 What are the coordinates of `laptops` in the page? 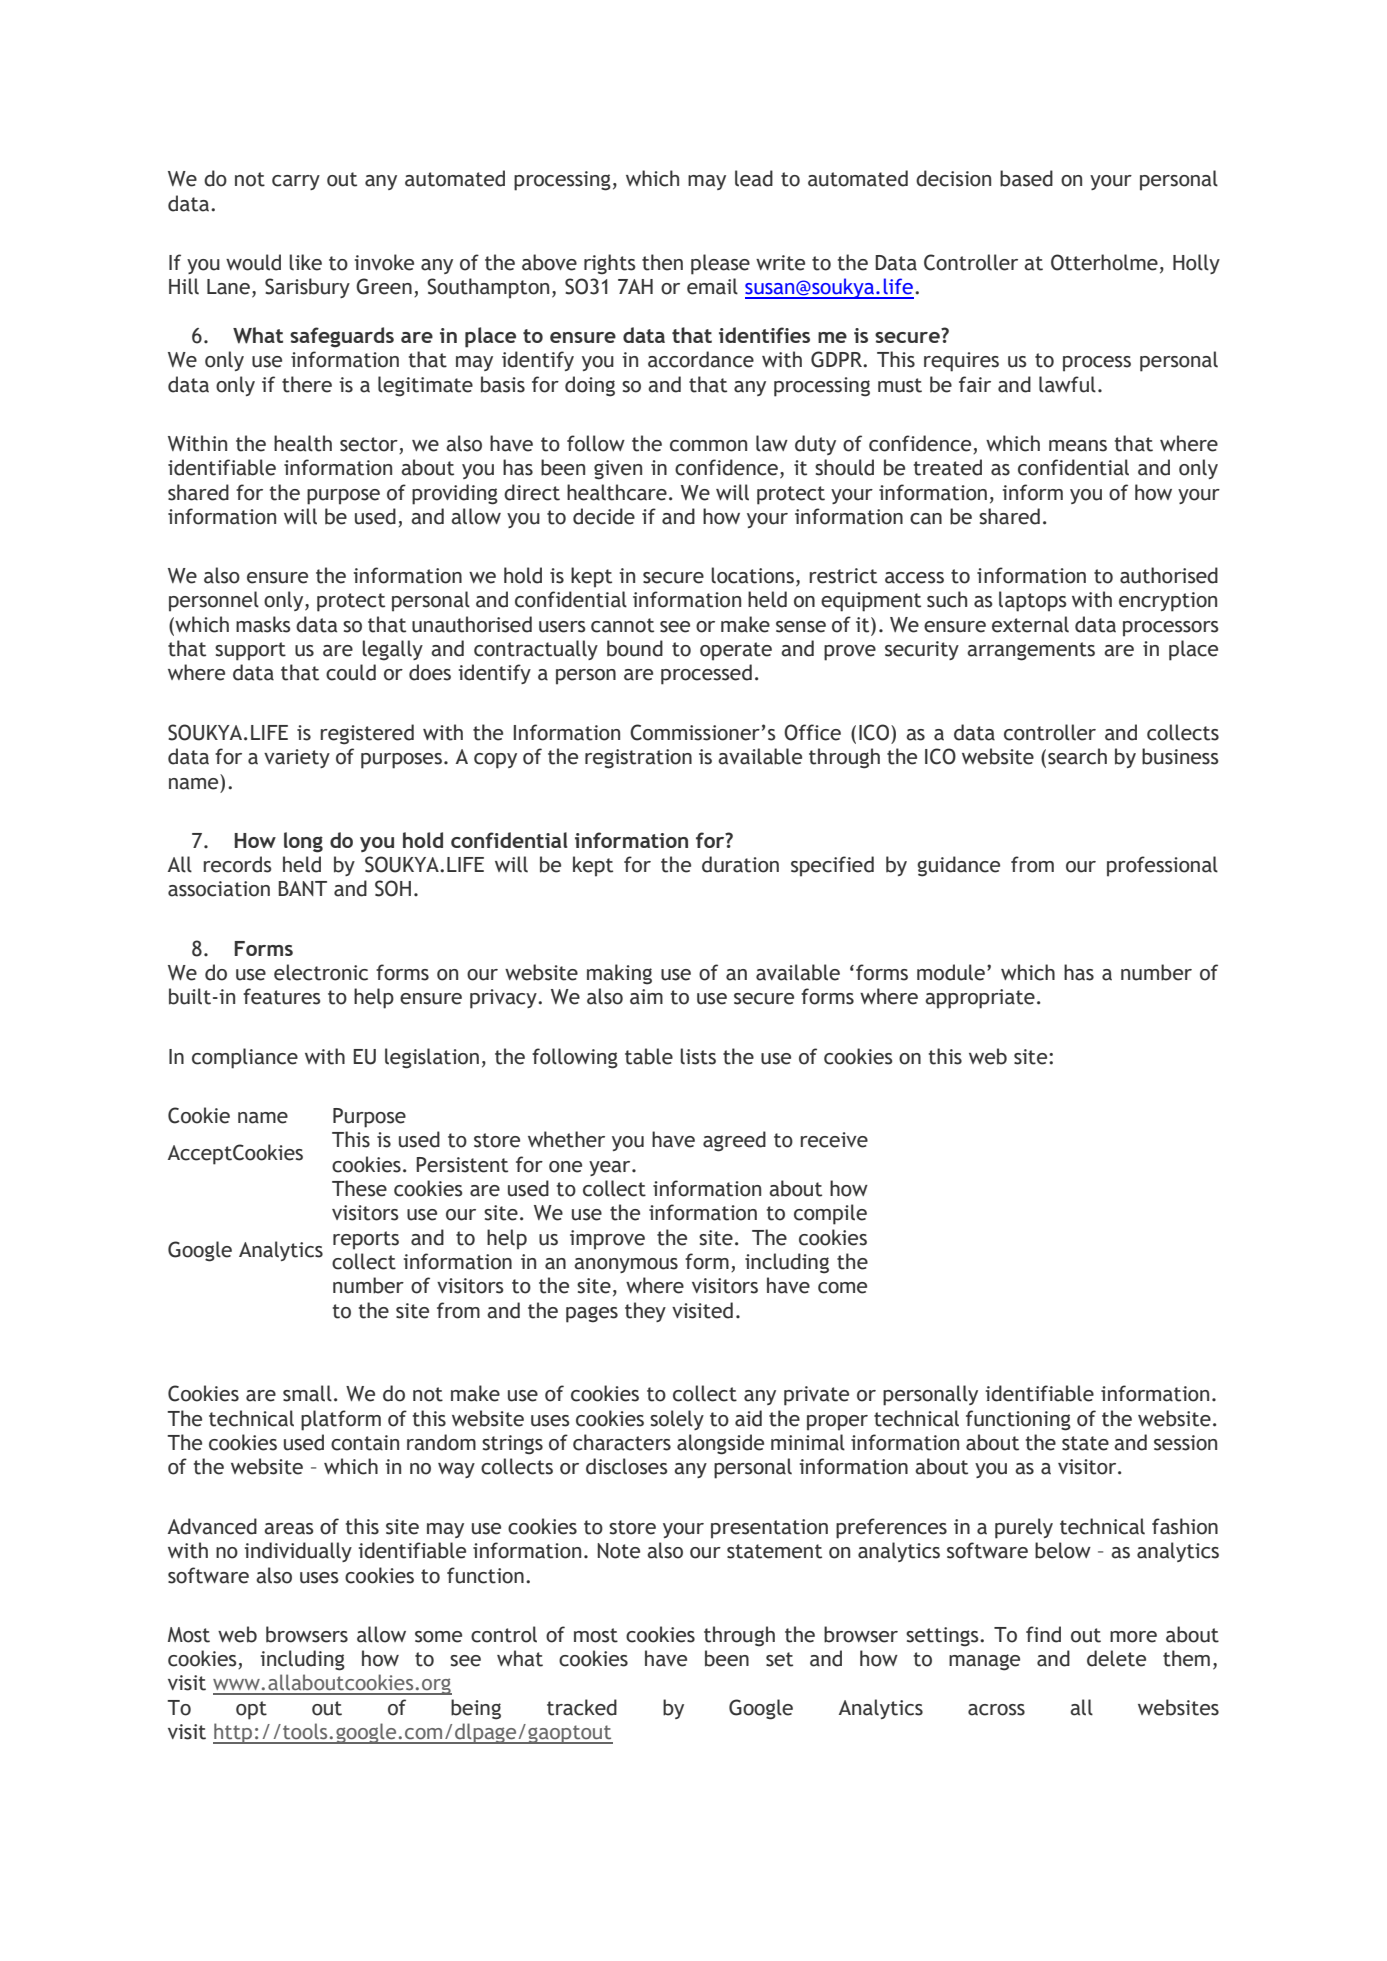 It's located at (1032, 601).
